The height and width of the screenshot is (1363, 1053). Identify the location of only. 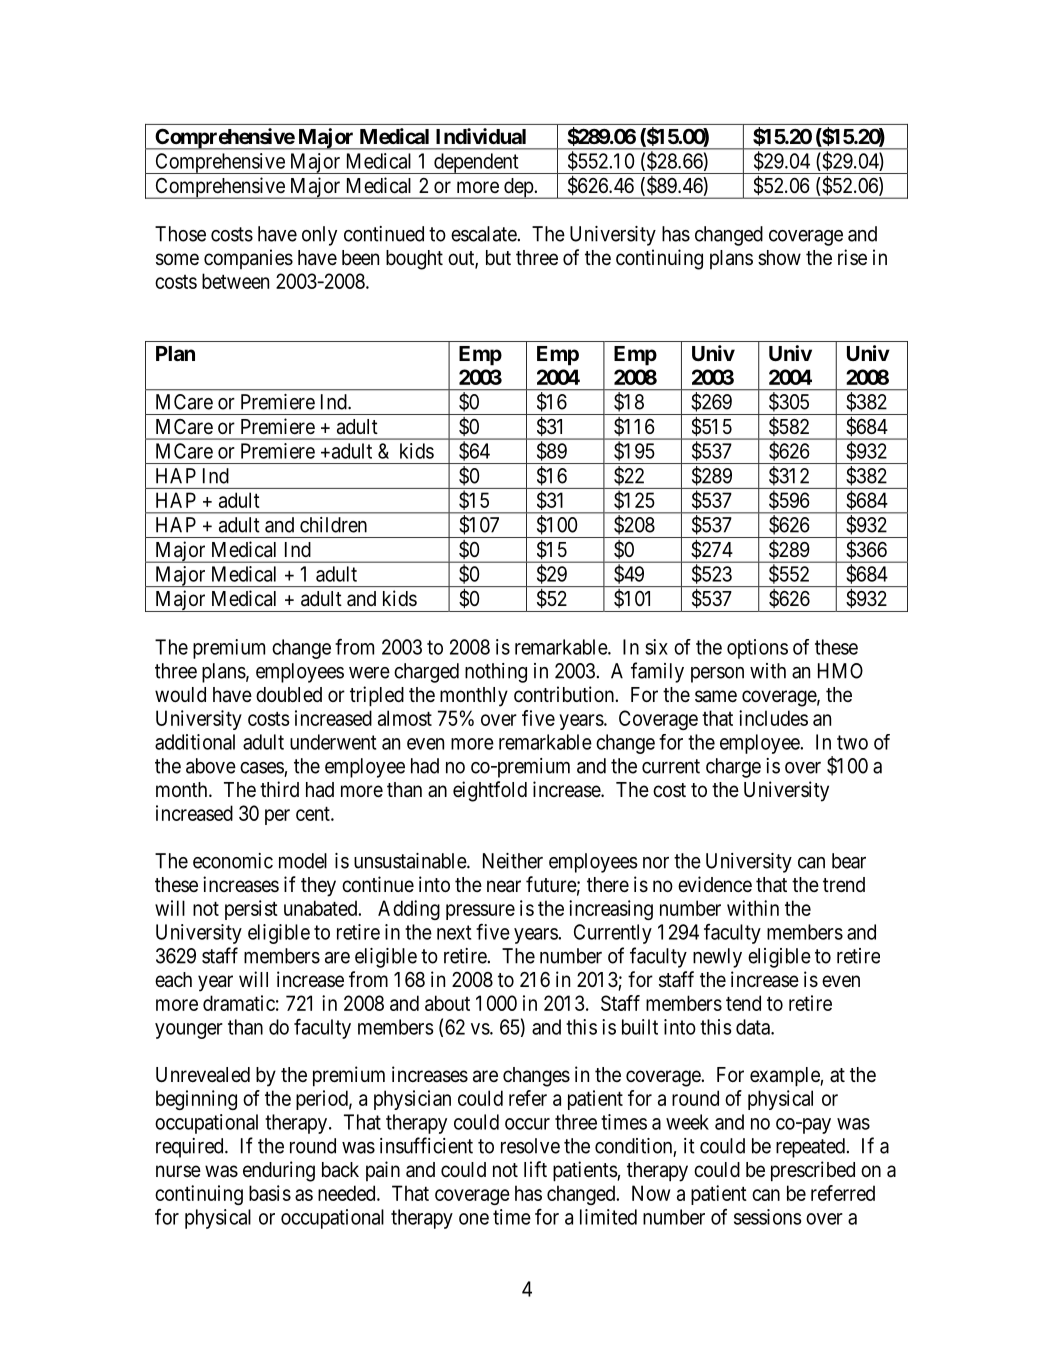
(319, 236).
